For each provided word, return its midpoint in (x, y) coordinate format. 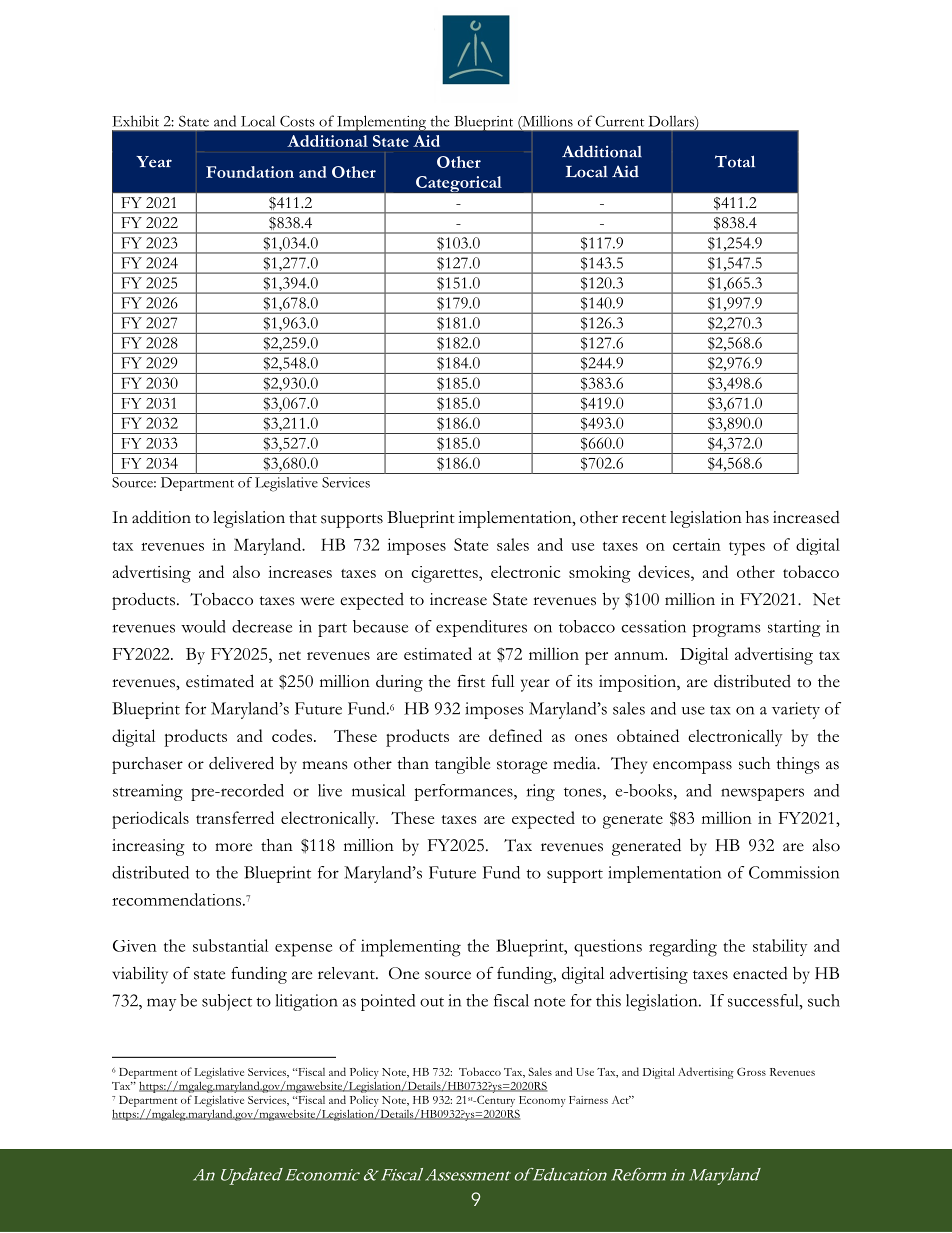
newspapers (762, 794)
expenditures (481, 628)
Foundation (250, 172)
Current (619, 121)
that (303, 517)
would (203, 626)
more (233, 847)
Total (735, 161)
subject (227, 1002)
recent (644, 519)
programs (726, 630)
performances (464, 792)
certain (697, 544)
